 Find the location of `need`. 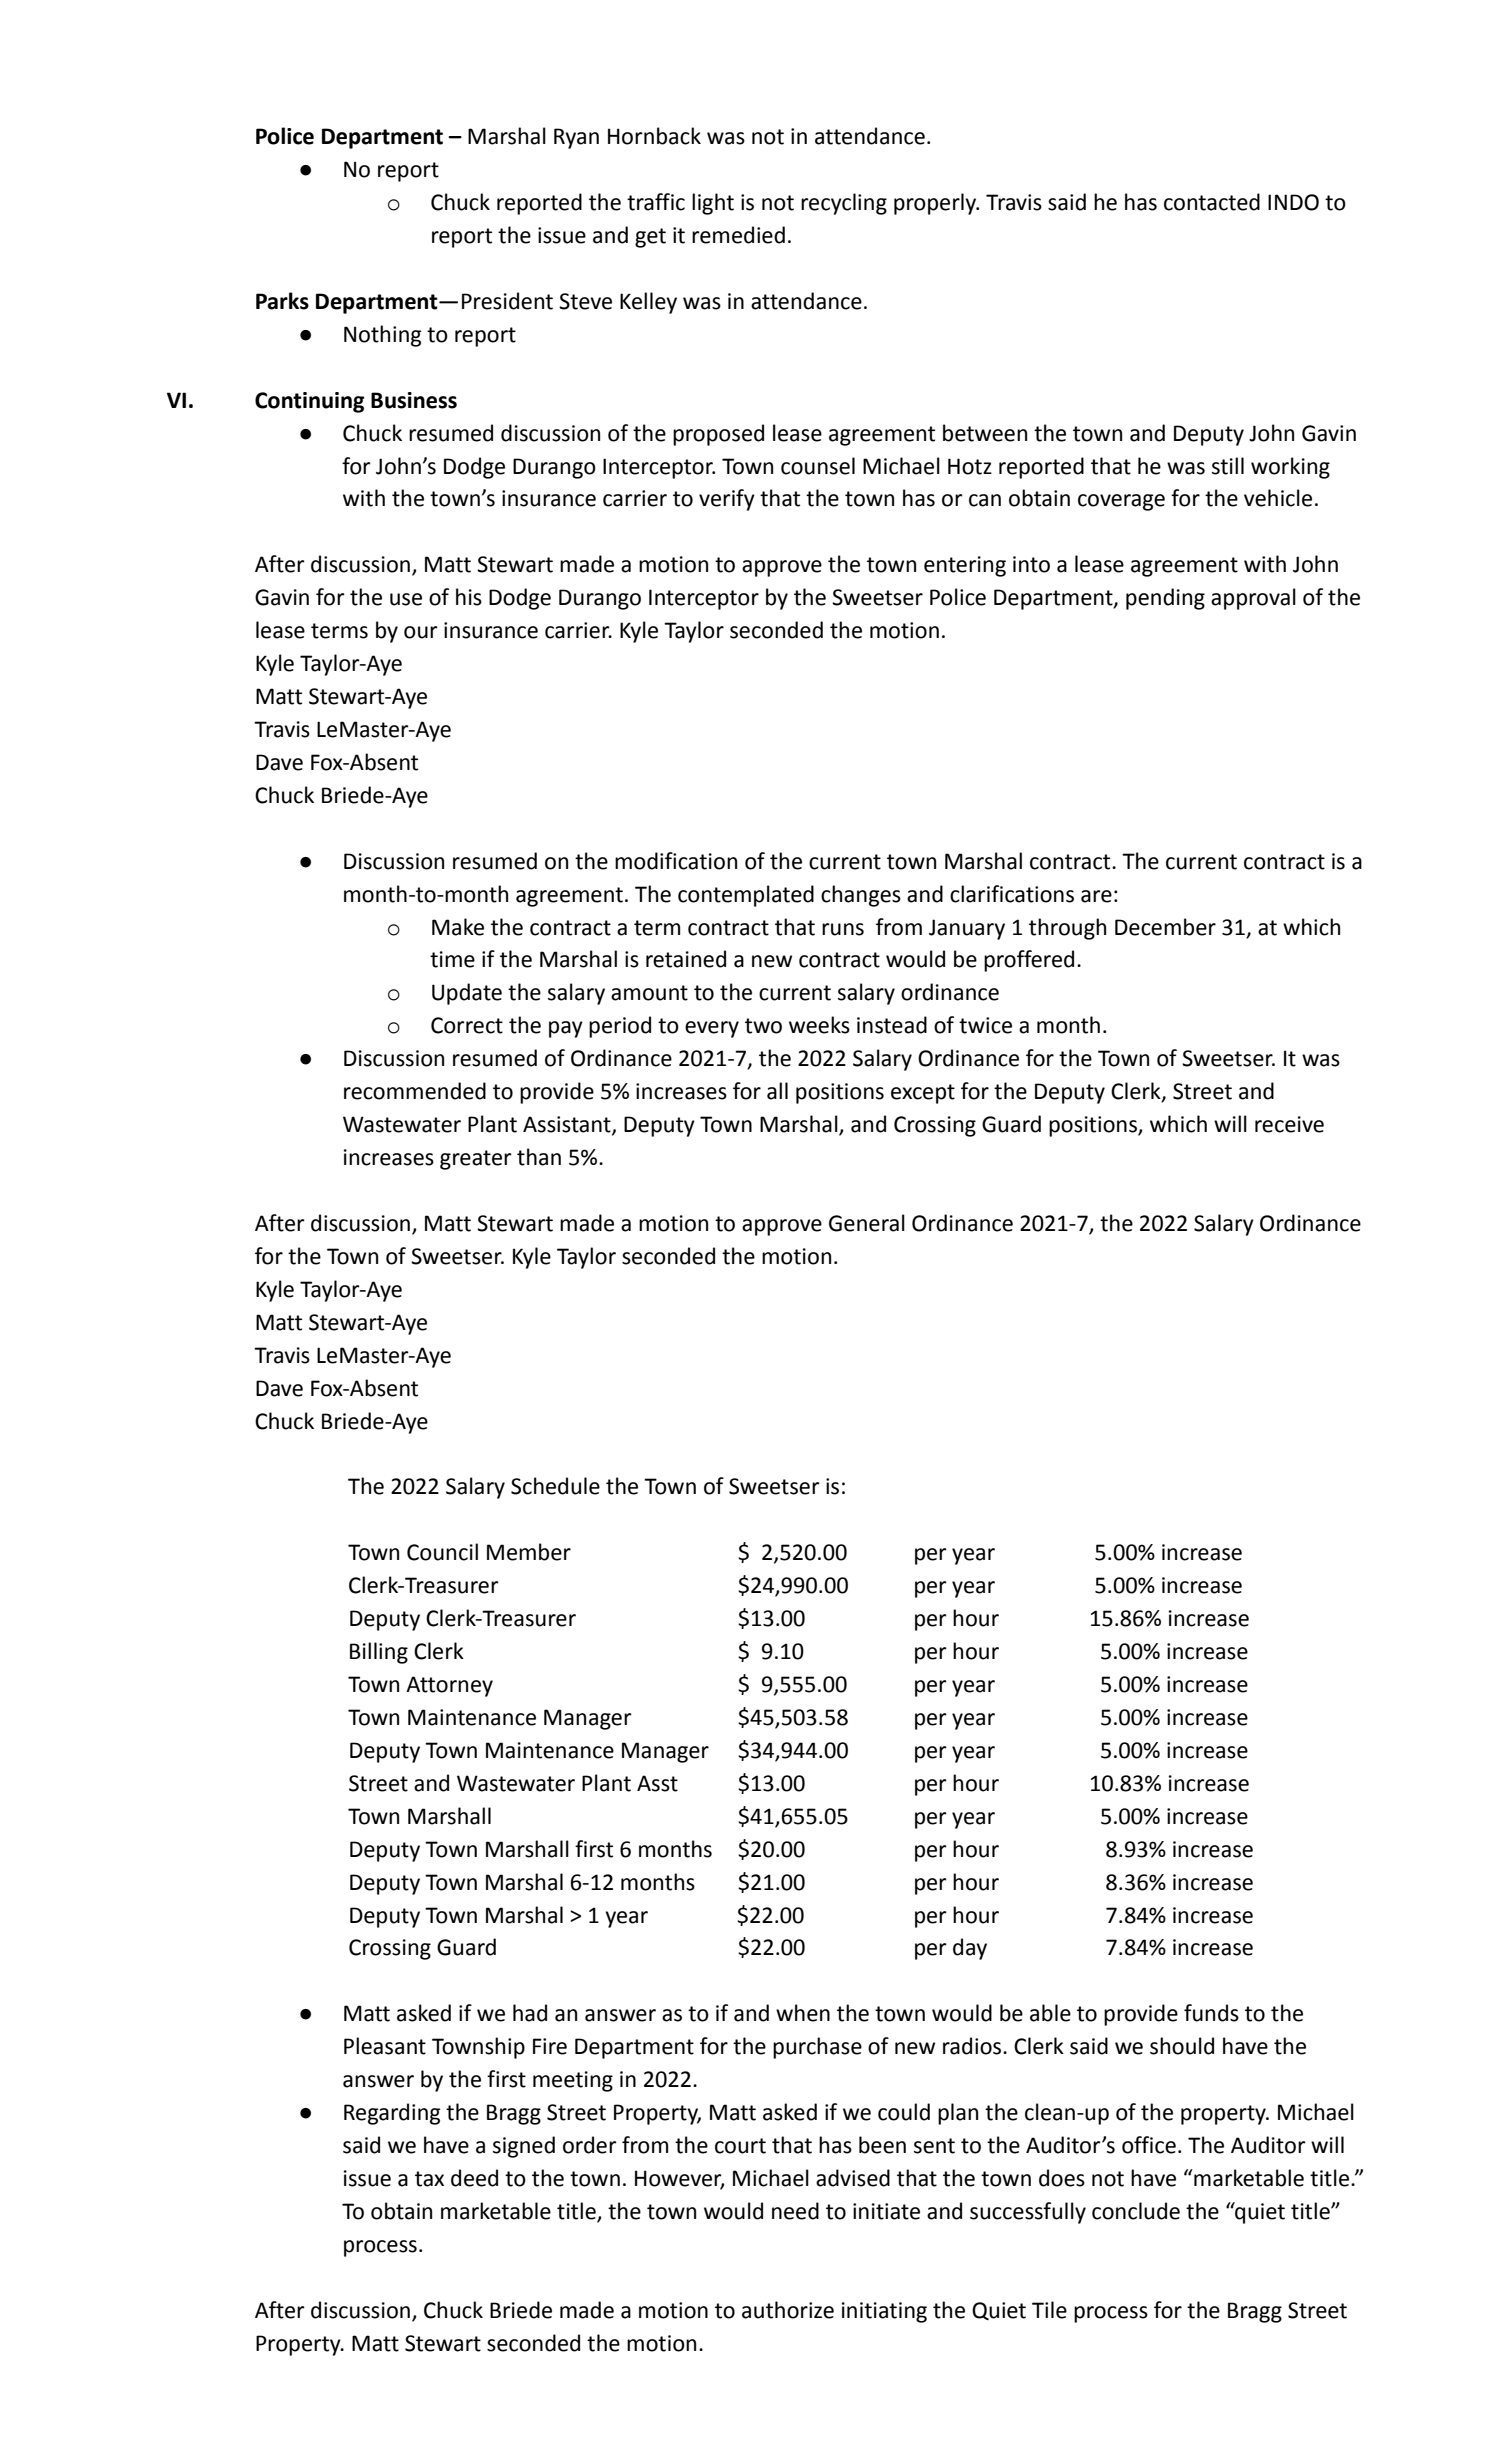

need is located at coordinates (795, 2211).
